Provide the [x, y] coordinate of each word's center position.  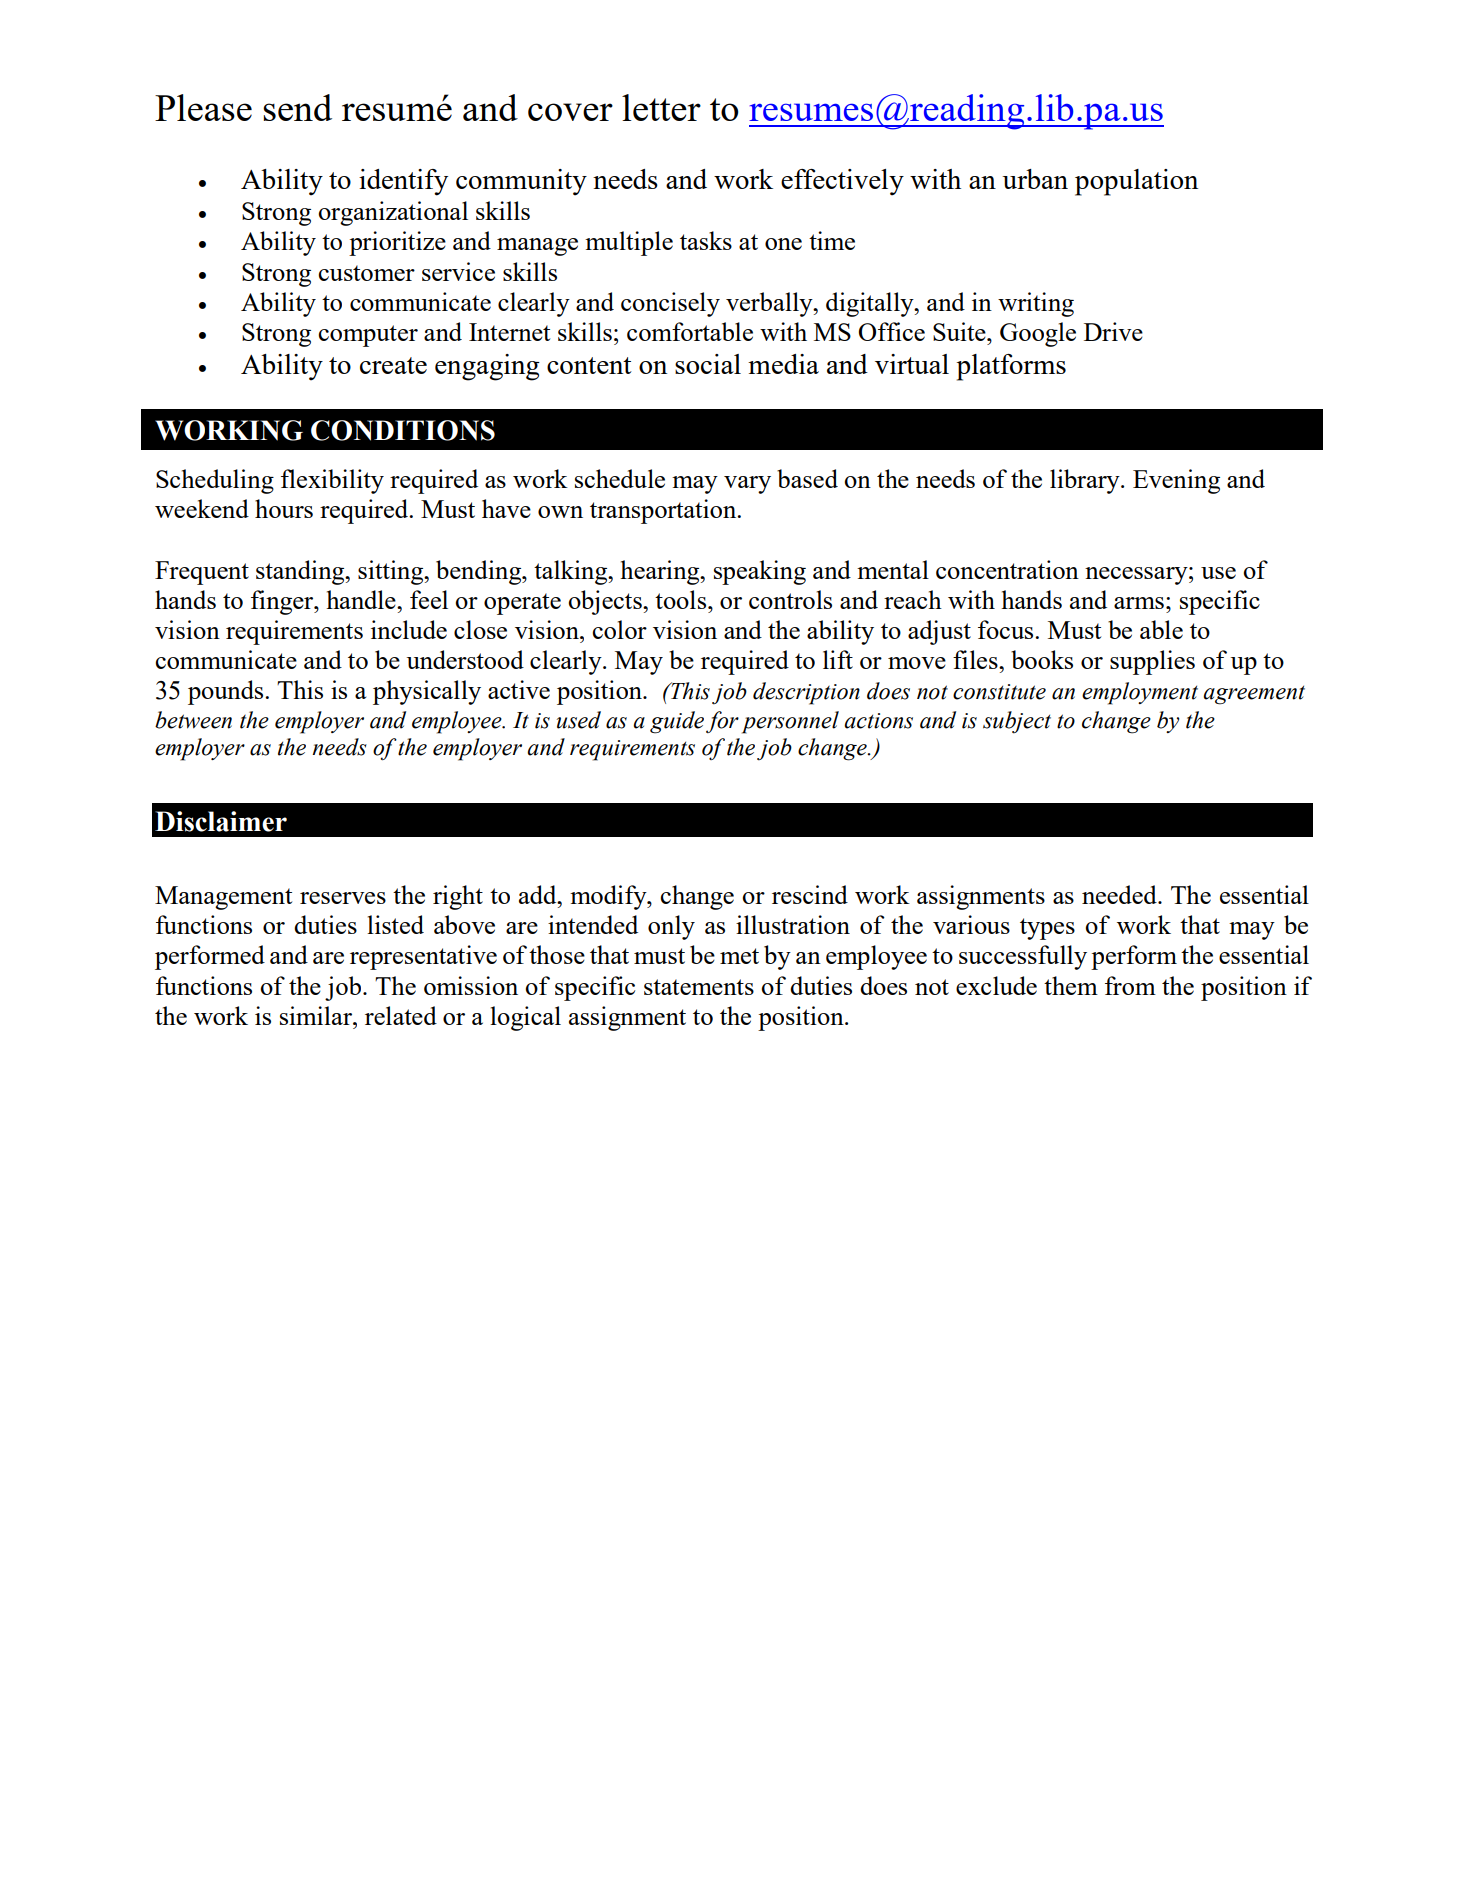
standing [301, 572]
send [297, 107]
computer [368, 336]
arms [1139, 603]
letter [661, 107]
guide [677, 722]
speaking [760, 572]
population [1136, 182]
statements [699, 987]
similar [317, 1015]
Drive [1113, 331]
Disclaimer [221, 821]
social [708, 364]
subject [1017, 722]
